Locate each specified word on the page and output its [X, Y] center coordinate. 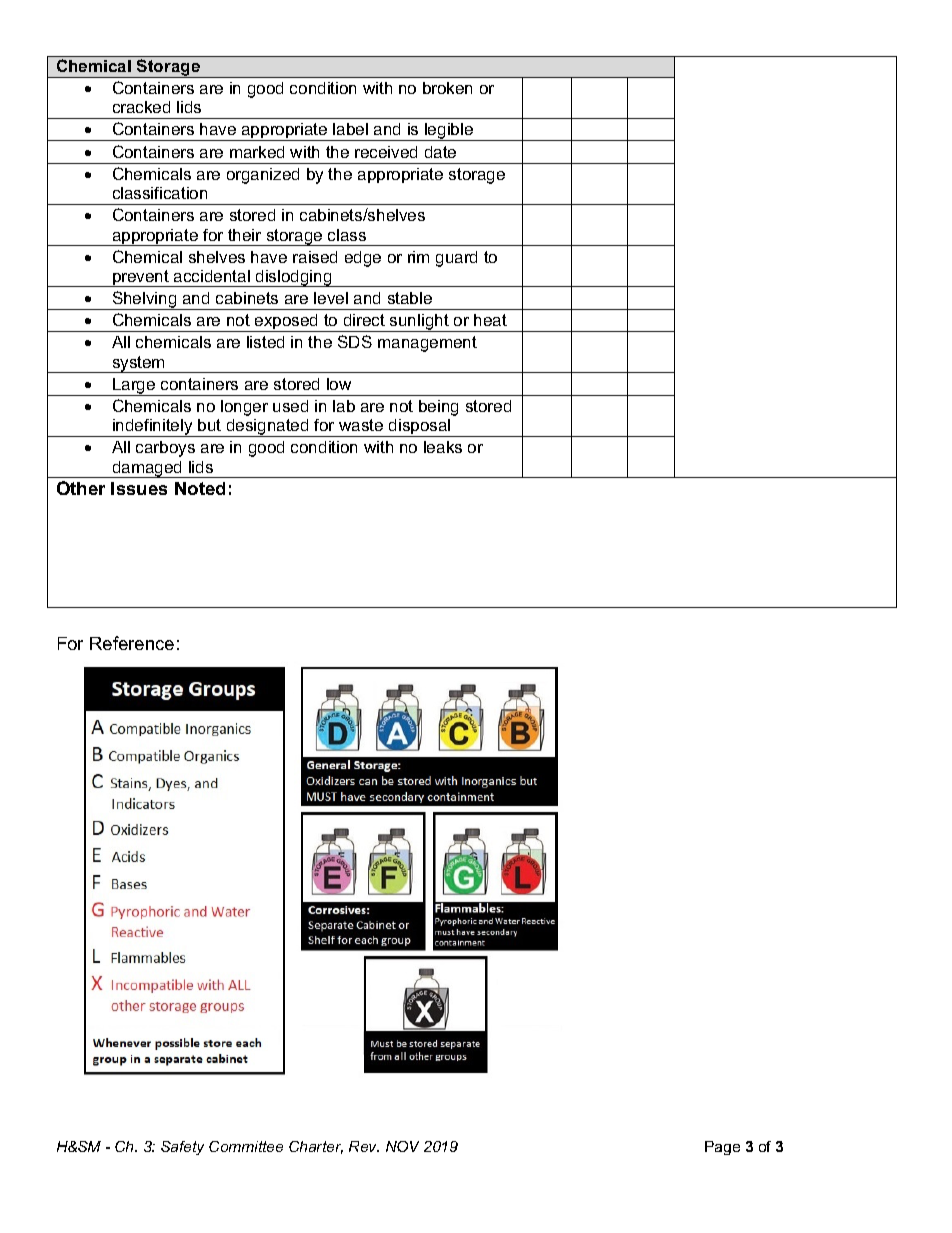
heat [490, 320]
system [139, 364]
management [427, 344]
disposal [420, 428]
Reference [132, 643]
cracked [141, 107]
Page [722, 1148]
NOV [402, 1146]
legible [449, 132]
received [386, 152]
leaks [443, 447]
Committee [246, 1146]
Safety [182, 1148]
